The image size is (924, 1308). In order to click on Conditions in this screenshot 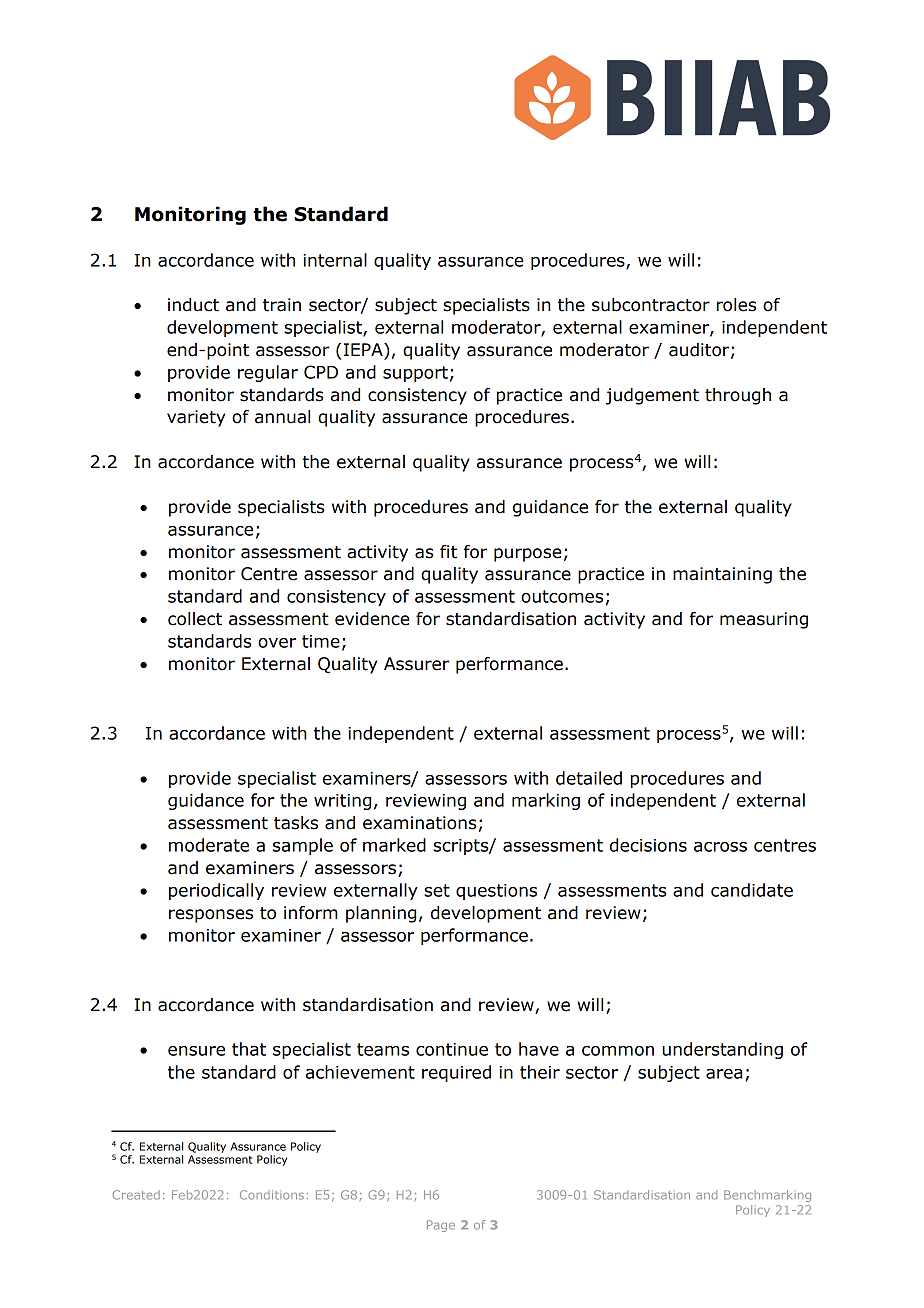, I will do `click(272, 1195)`.
